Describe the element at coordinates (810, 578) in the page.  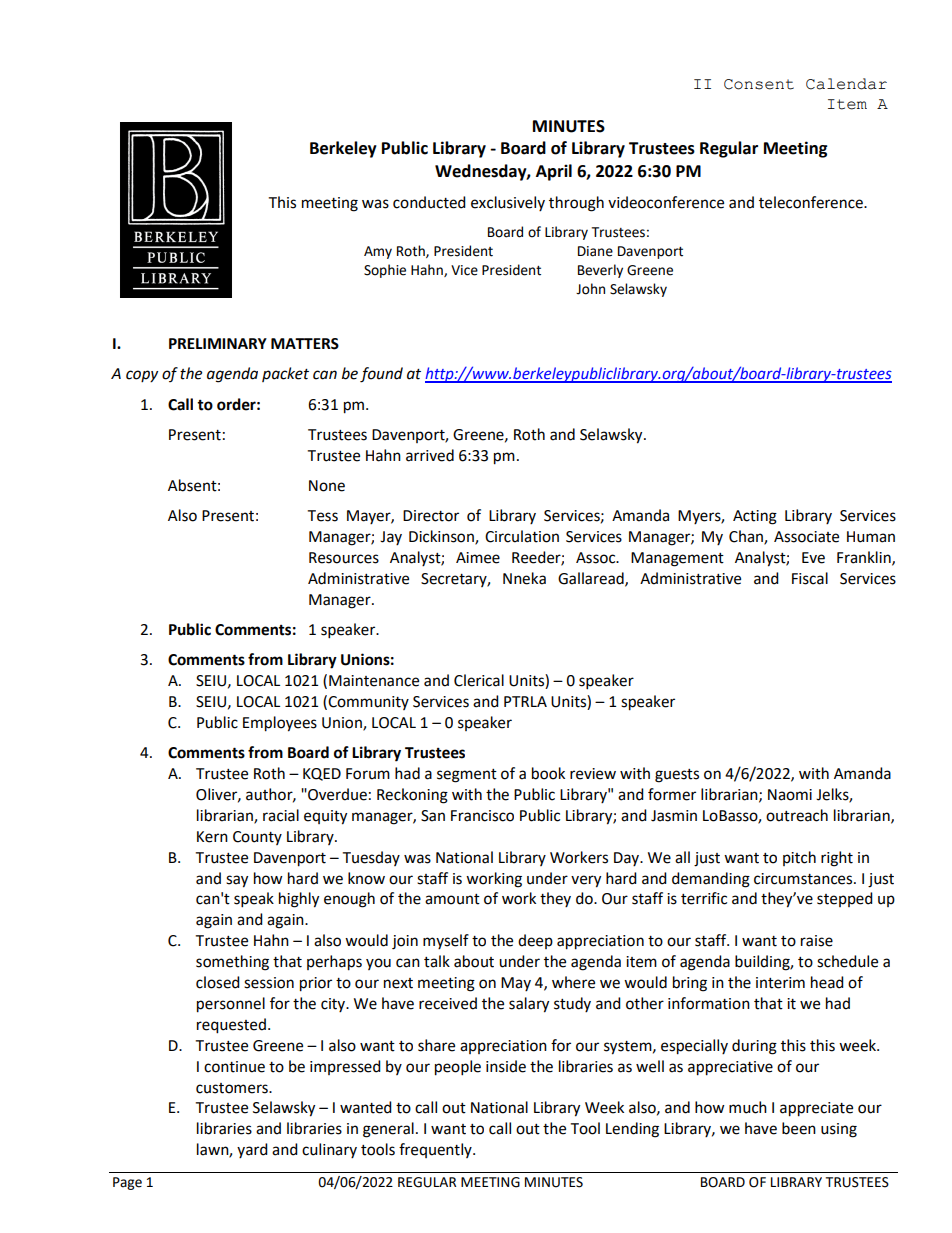
I see `Fiscal` at that location.
